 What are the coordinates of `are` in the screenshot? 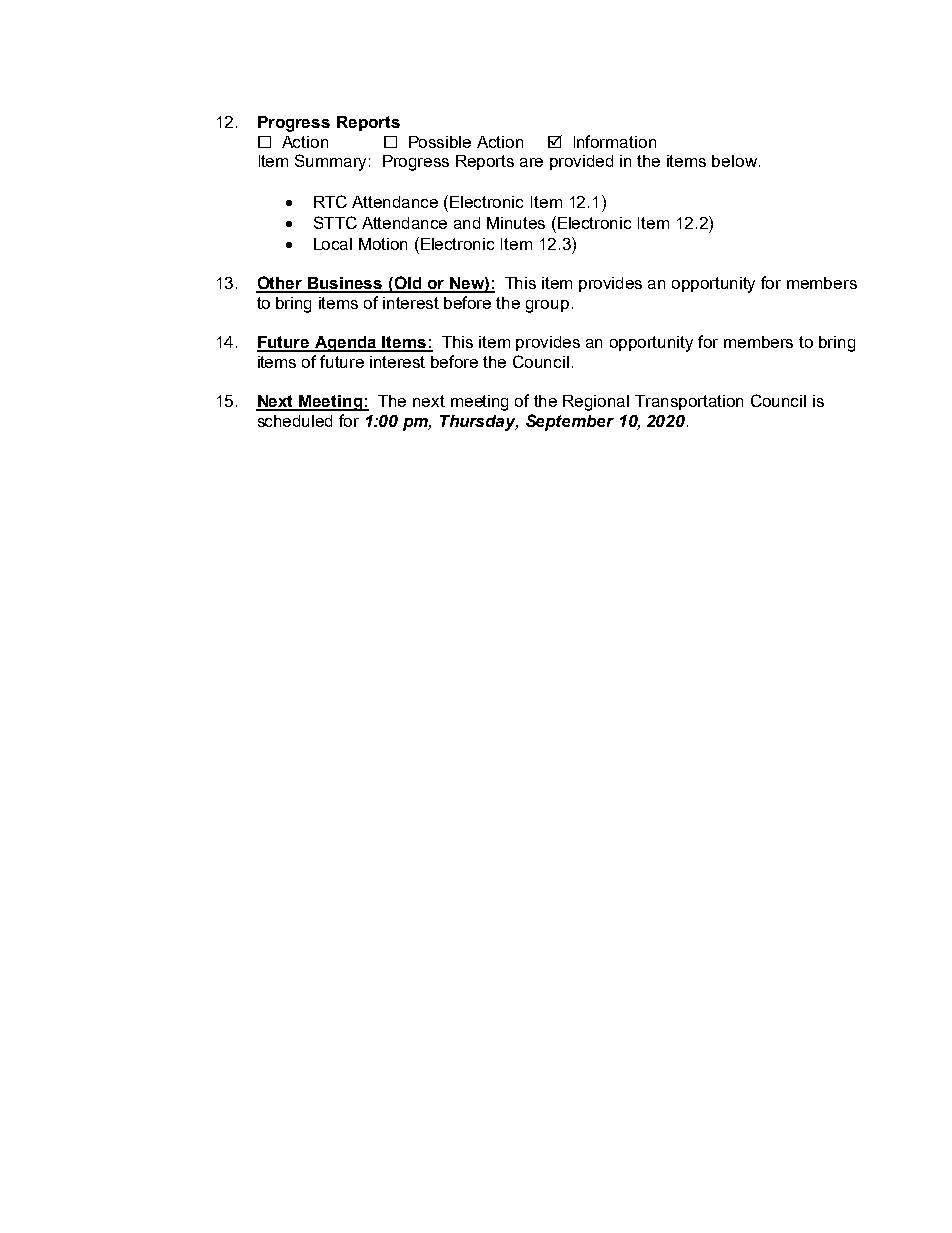 It's located at (531, 162).
